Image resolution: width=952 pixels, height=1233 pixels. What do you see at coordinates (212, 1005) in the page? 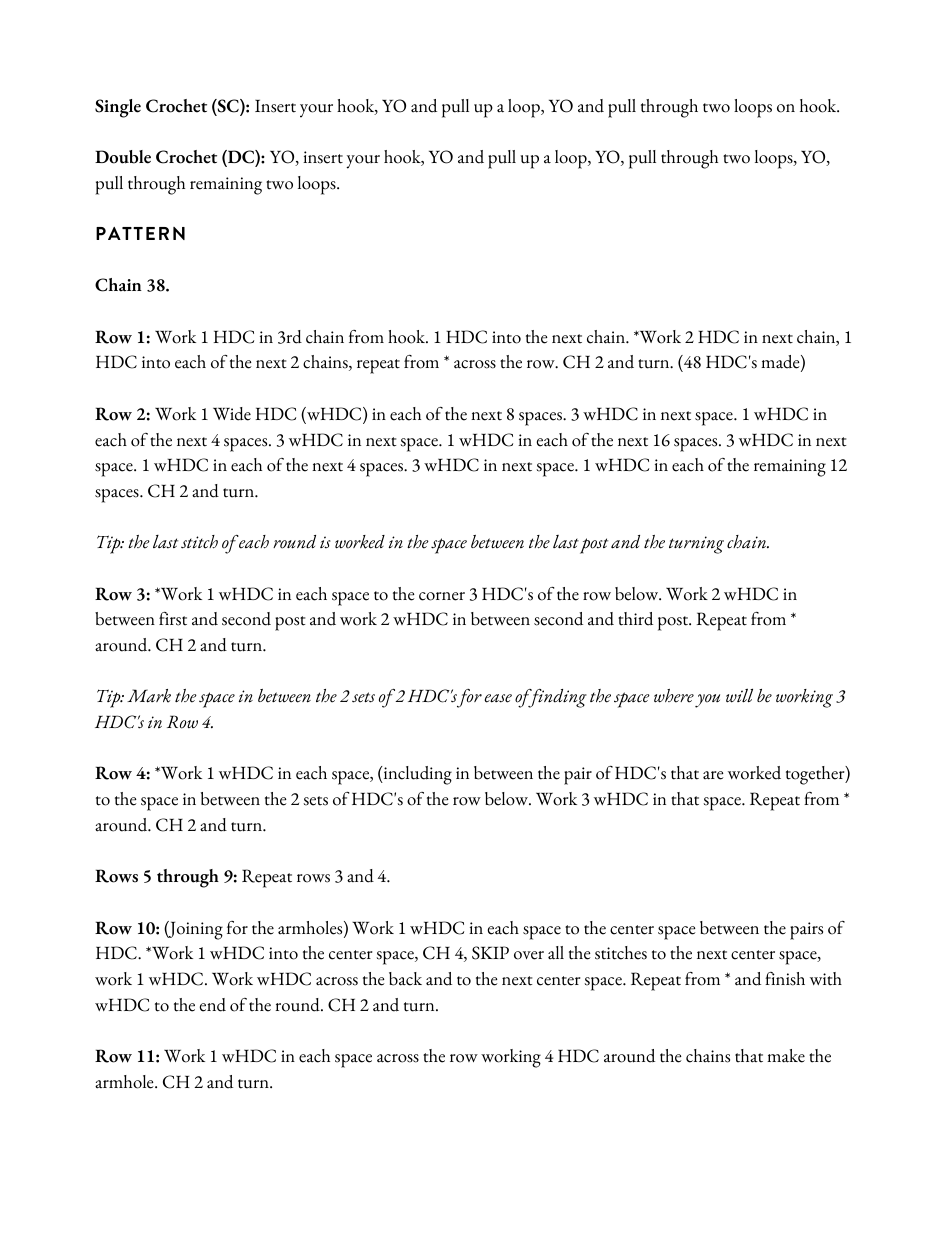
I see `end` at bounding box center [212, 1005].
